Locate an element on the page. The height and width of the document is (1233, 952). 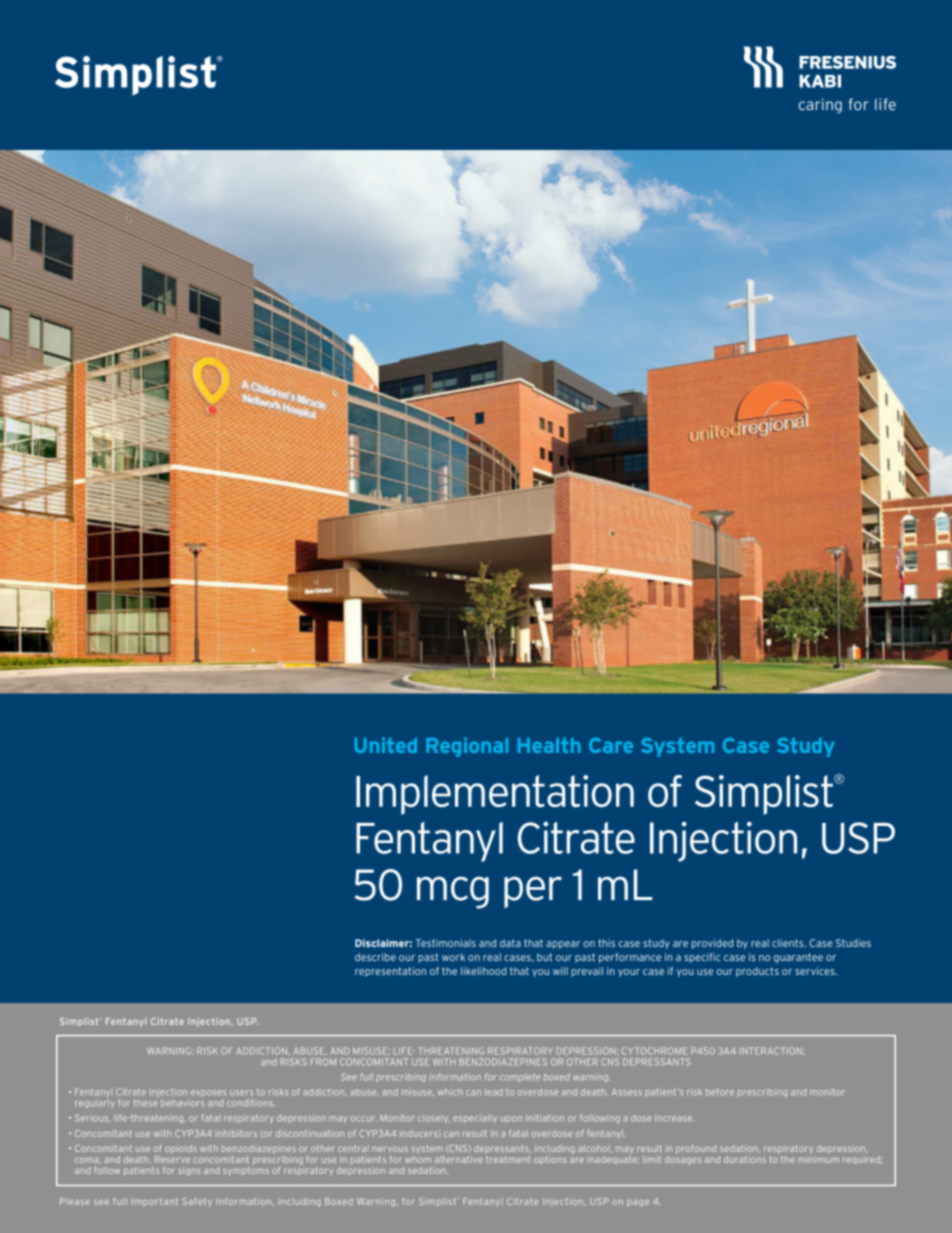
mcg is located at coordinates (453, 892).
